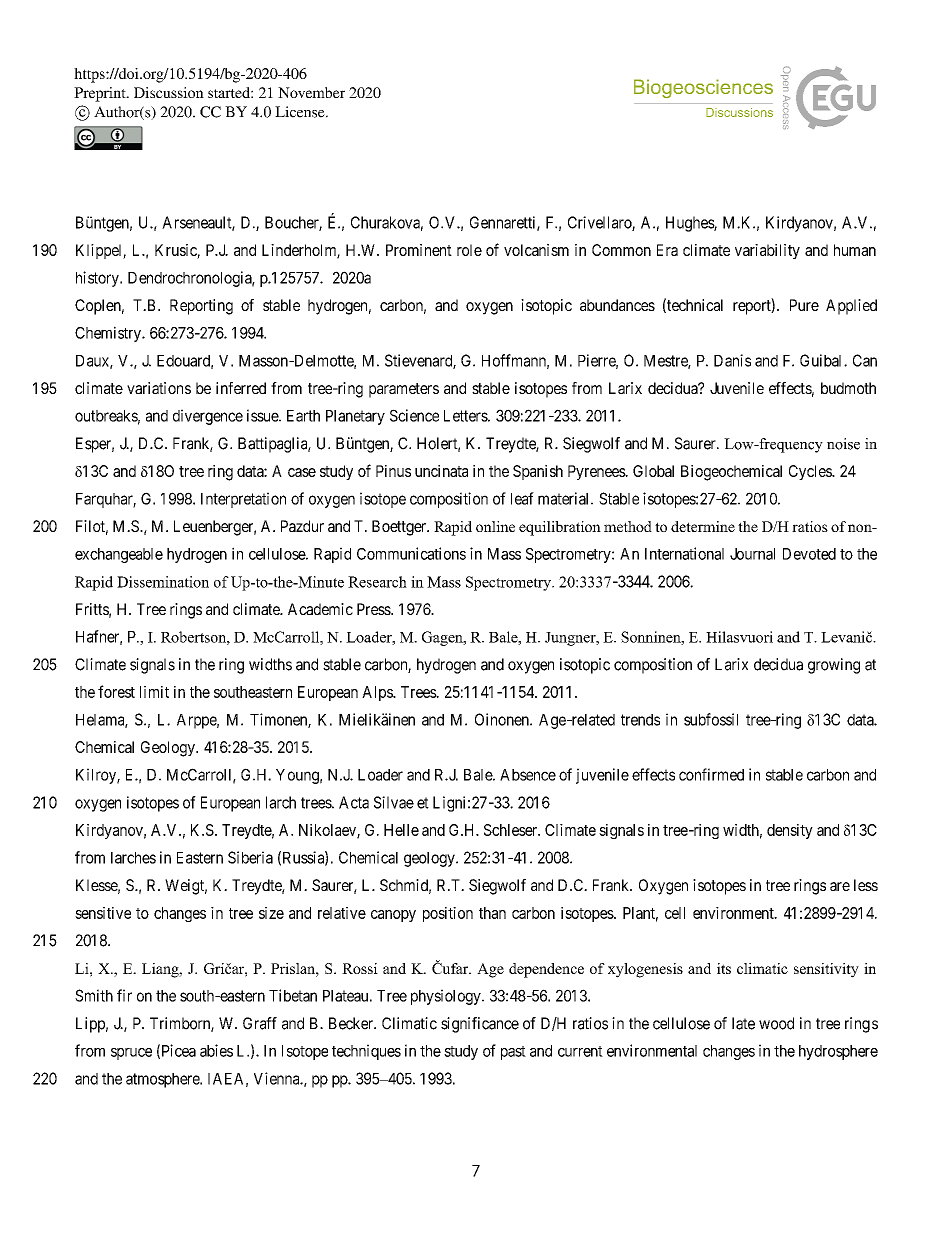 The width and height of the screenshot is (952, 1257). Describe the element at coordinates (480, 1025) in the screenshot. I see `significance` at that location.
